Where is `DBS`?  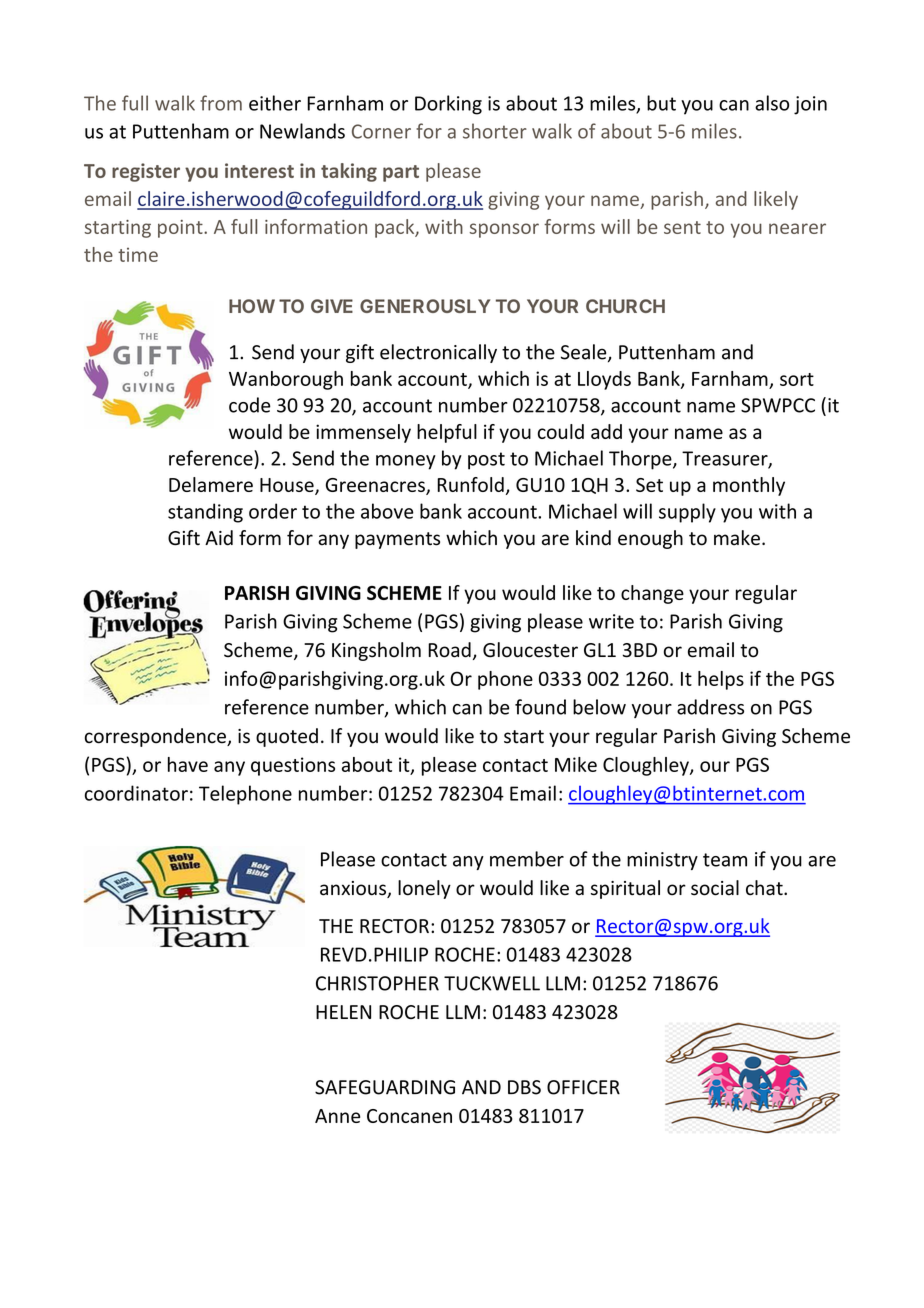 DBS is located at coordinates (524, 1087).
